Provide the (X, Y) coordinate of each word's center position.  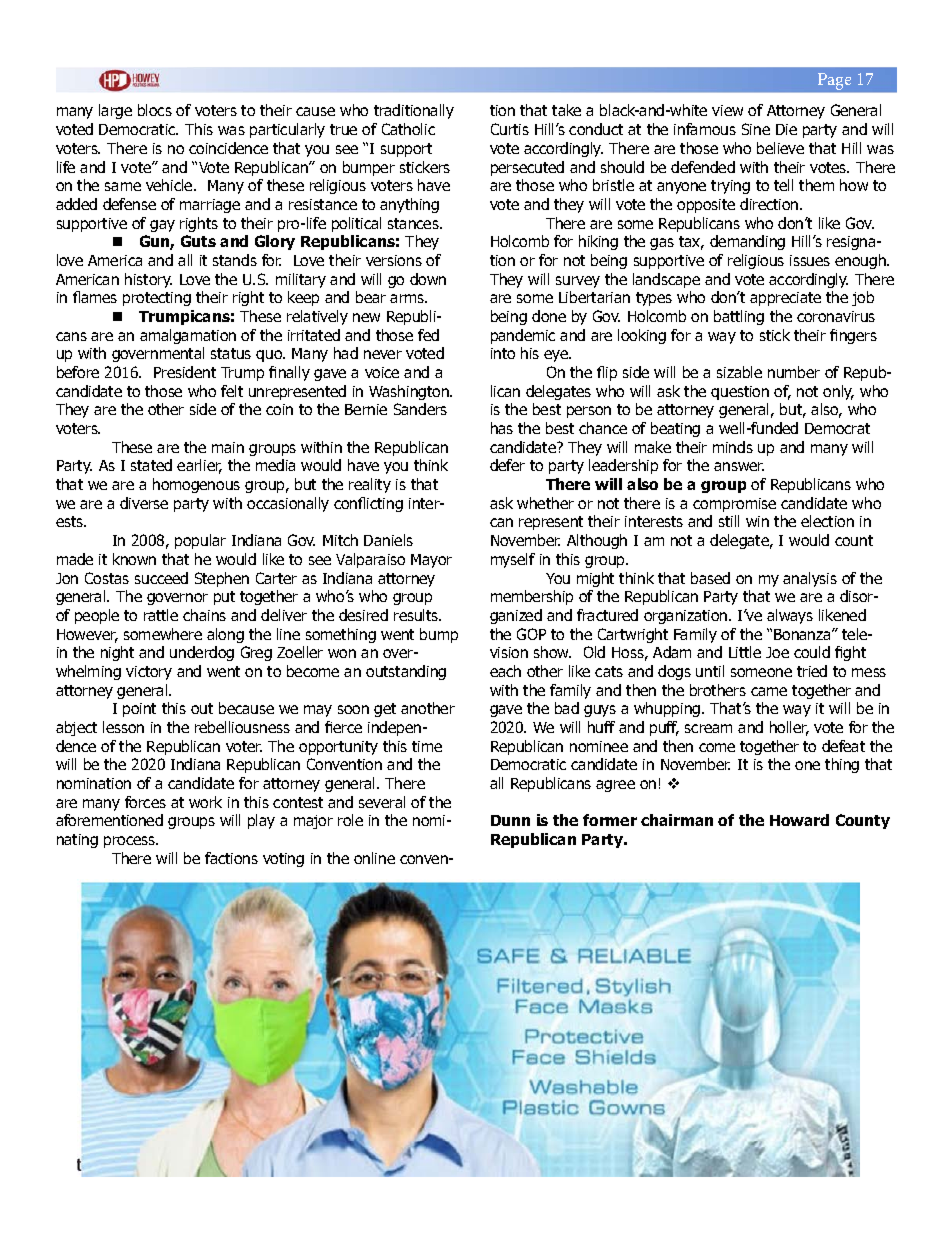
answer (739, 466)
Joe (777, 652)
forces (145, 802)
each (505, 671)
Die (786, 129)
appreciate (785, 299)
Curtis (510, 129)
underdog (202, 653)
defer (507, 465)
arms (408, 298)
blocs (155, 110)
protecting (157, 299)
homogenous (196, 485)
